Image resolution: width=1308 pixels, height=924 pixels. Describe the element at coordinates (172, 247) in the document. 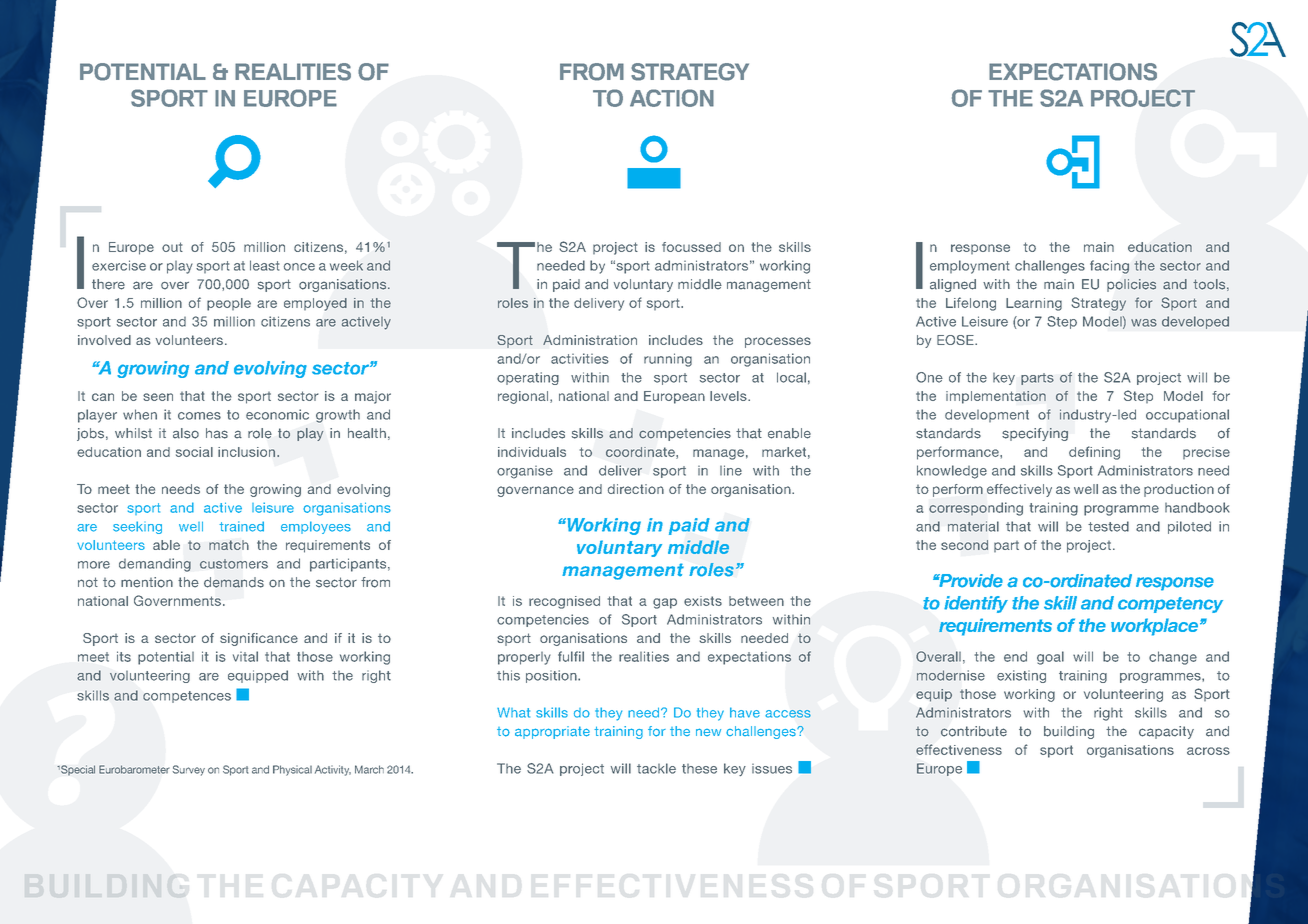

I see `out` at that location.
